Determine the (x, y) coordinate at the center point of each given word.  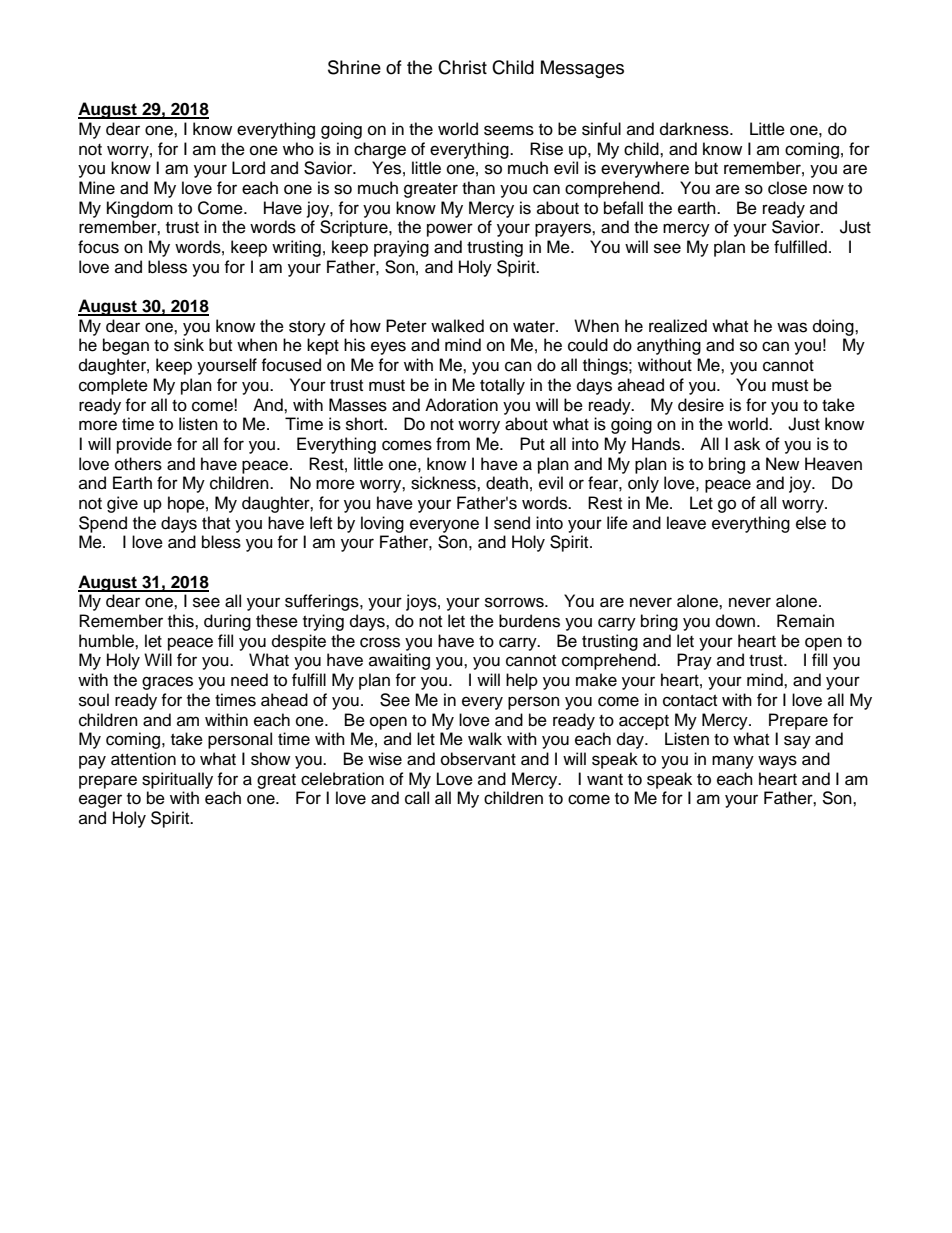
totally (502, 386)
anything (669, 346)
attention (143, 759)
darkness (695, 129)
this (182, 621)
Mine (97, 188)
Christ (462, 67)
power (450, 230)
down (737, 621)
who (298, 149)
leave (686, 523)
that (216, 522)
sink (189, 345)
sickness (444, 483)
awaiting (399, 661)
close (787, 188)
